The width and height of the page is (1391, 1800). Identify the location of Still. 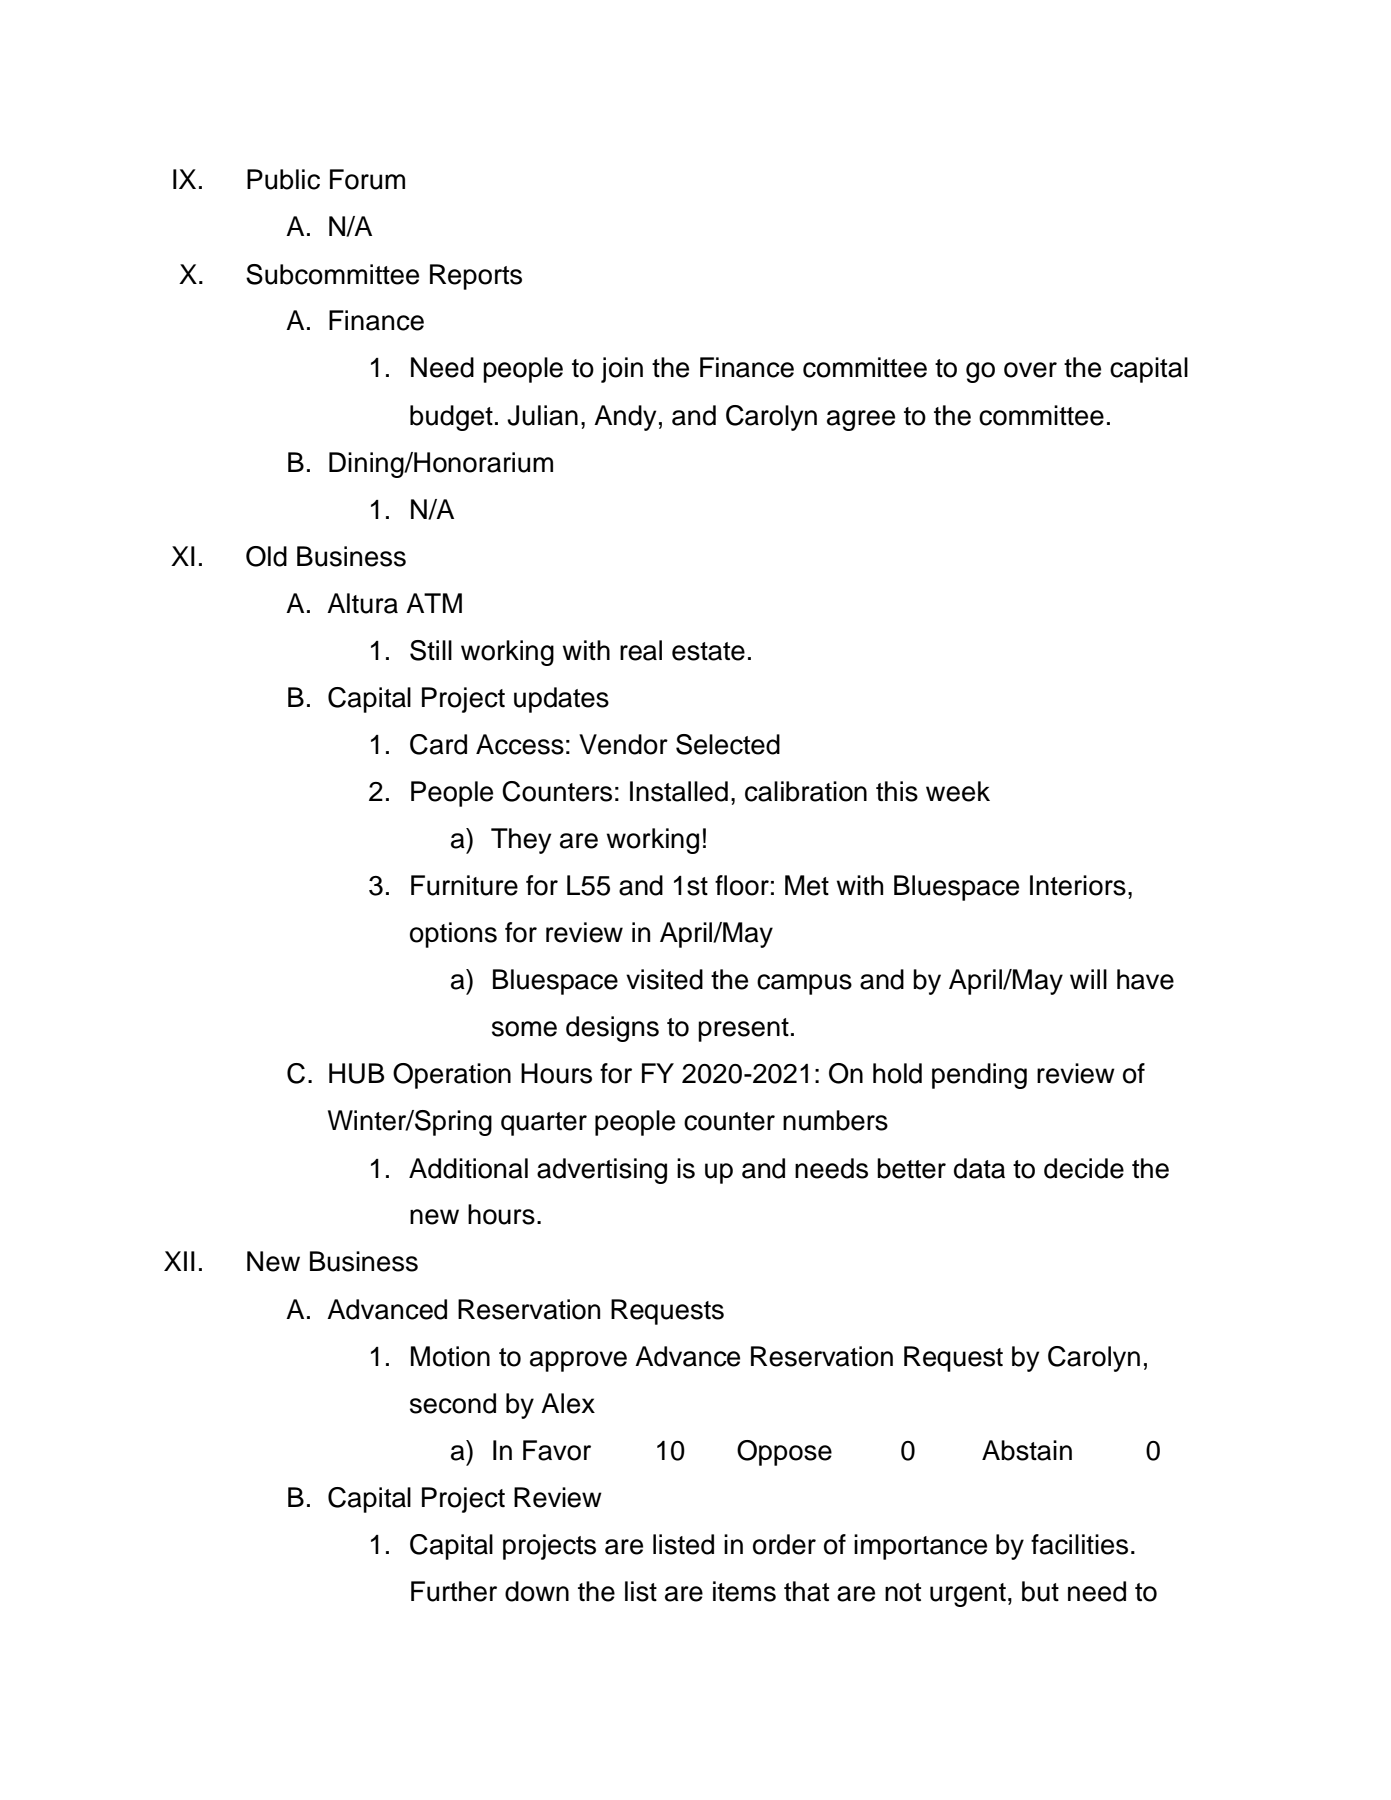
(431, 650).
